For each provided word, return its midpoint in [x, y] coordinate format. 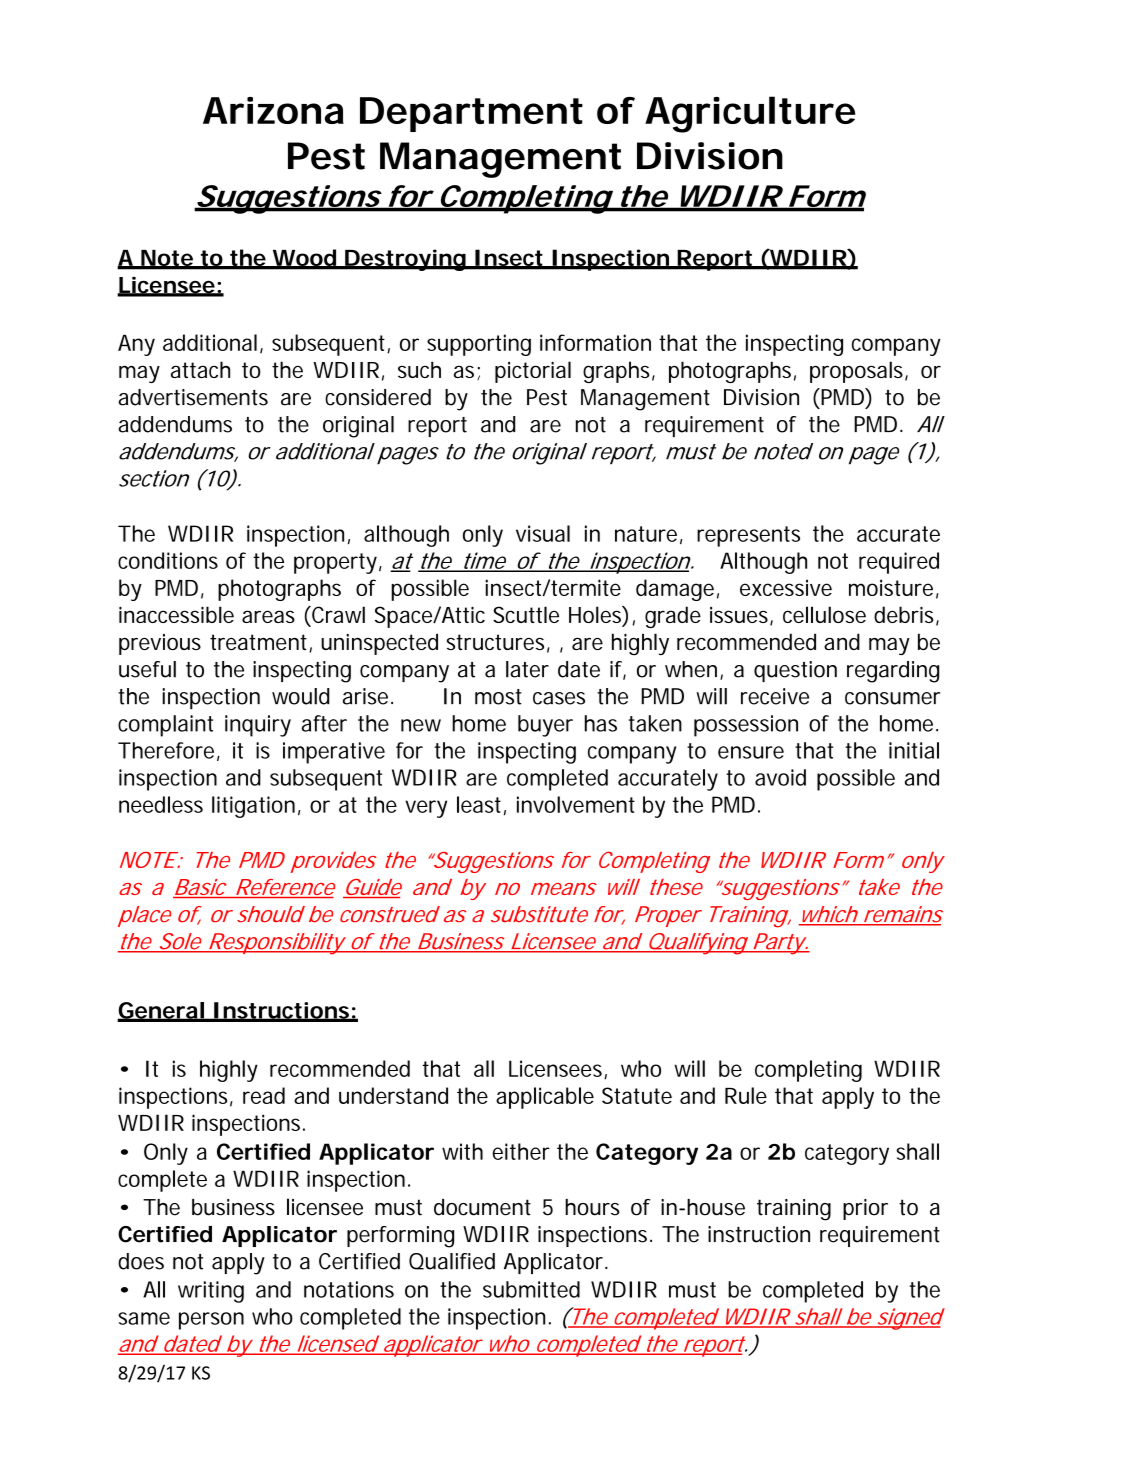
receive [775, 696]
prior [865, 1209]
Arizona [273, 110]
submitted [531, 1289]
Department [471, 114]
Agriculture [750, 114]
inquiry [258, 726]
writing [211, 1292]
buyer [545, 726]
